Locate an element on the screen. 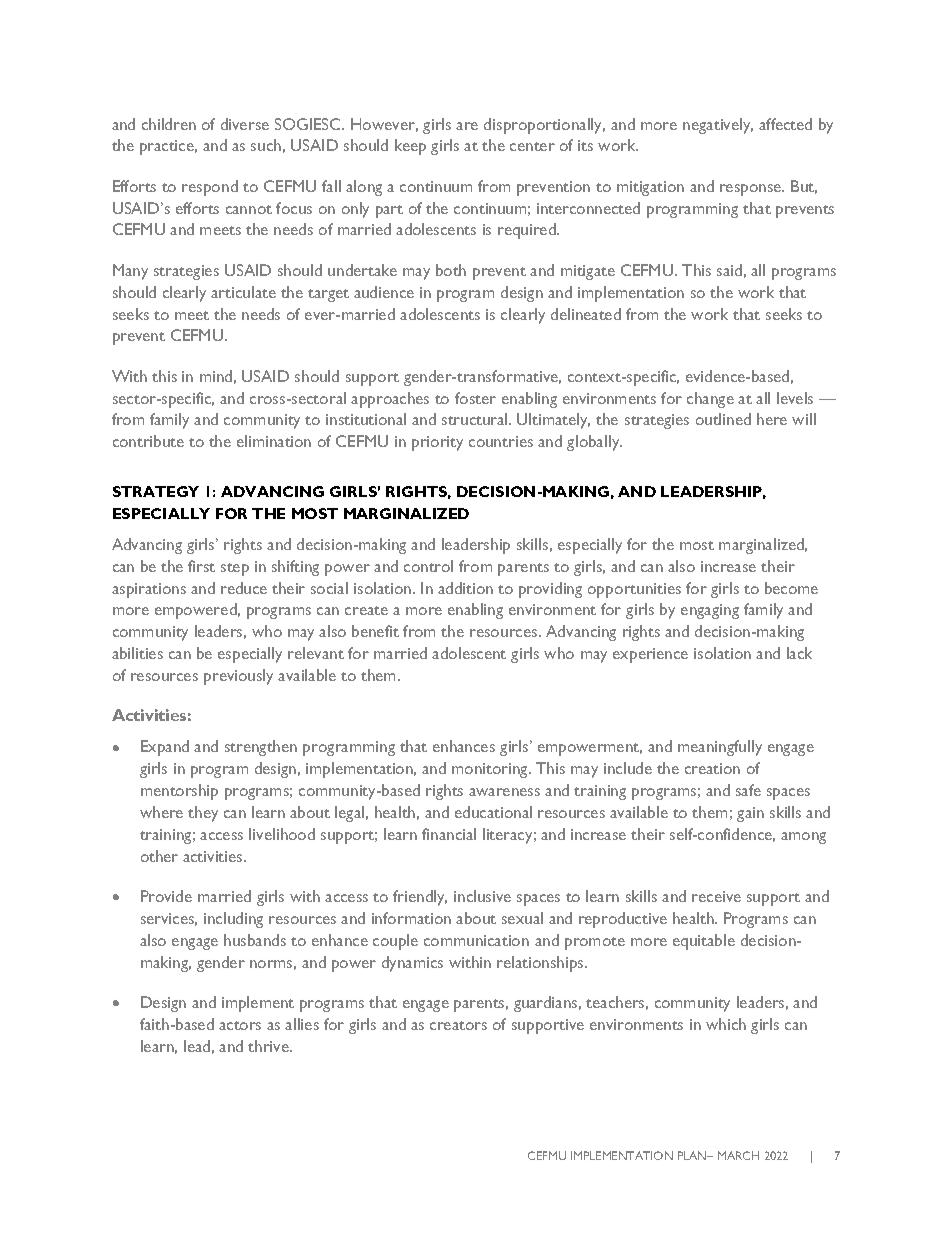  previously is located at coordinates (238, 677).
